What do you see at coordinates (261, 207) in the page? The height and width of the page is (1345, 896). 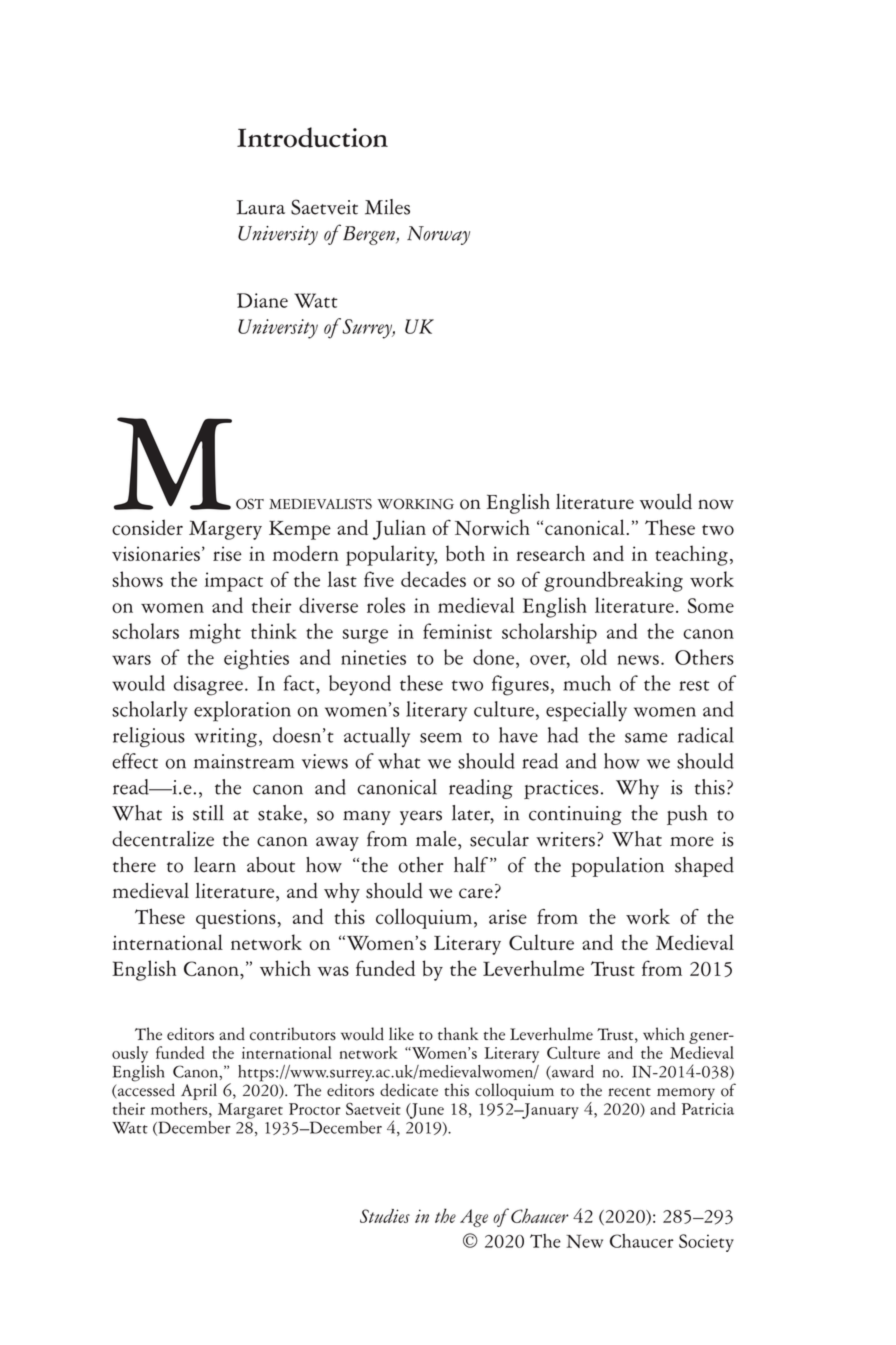 I see `Laura` at bounding box center [261, 207].
